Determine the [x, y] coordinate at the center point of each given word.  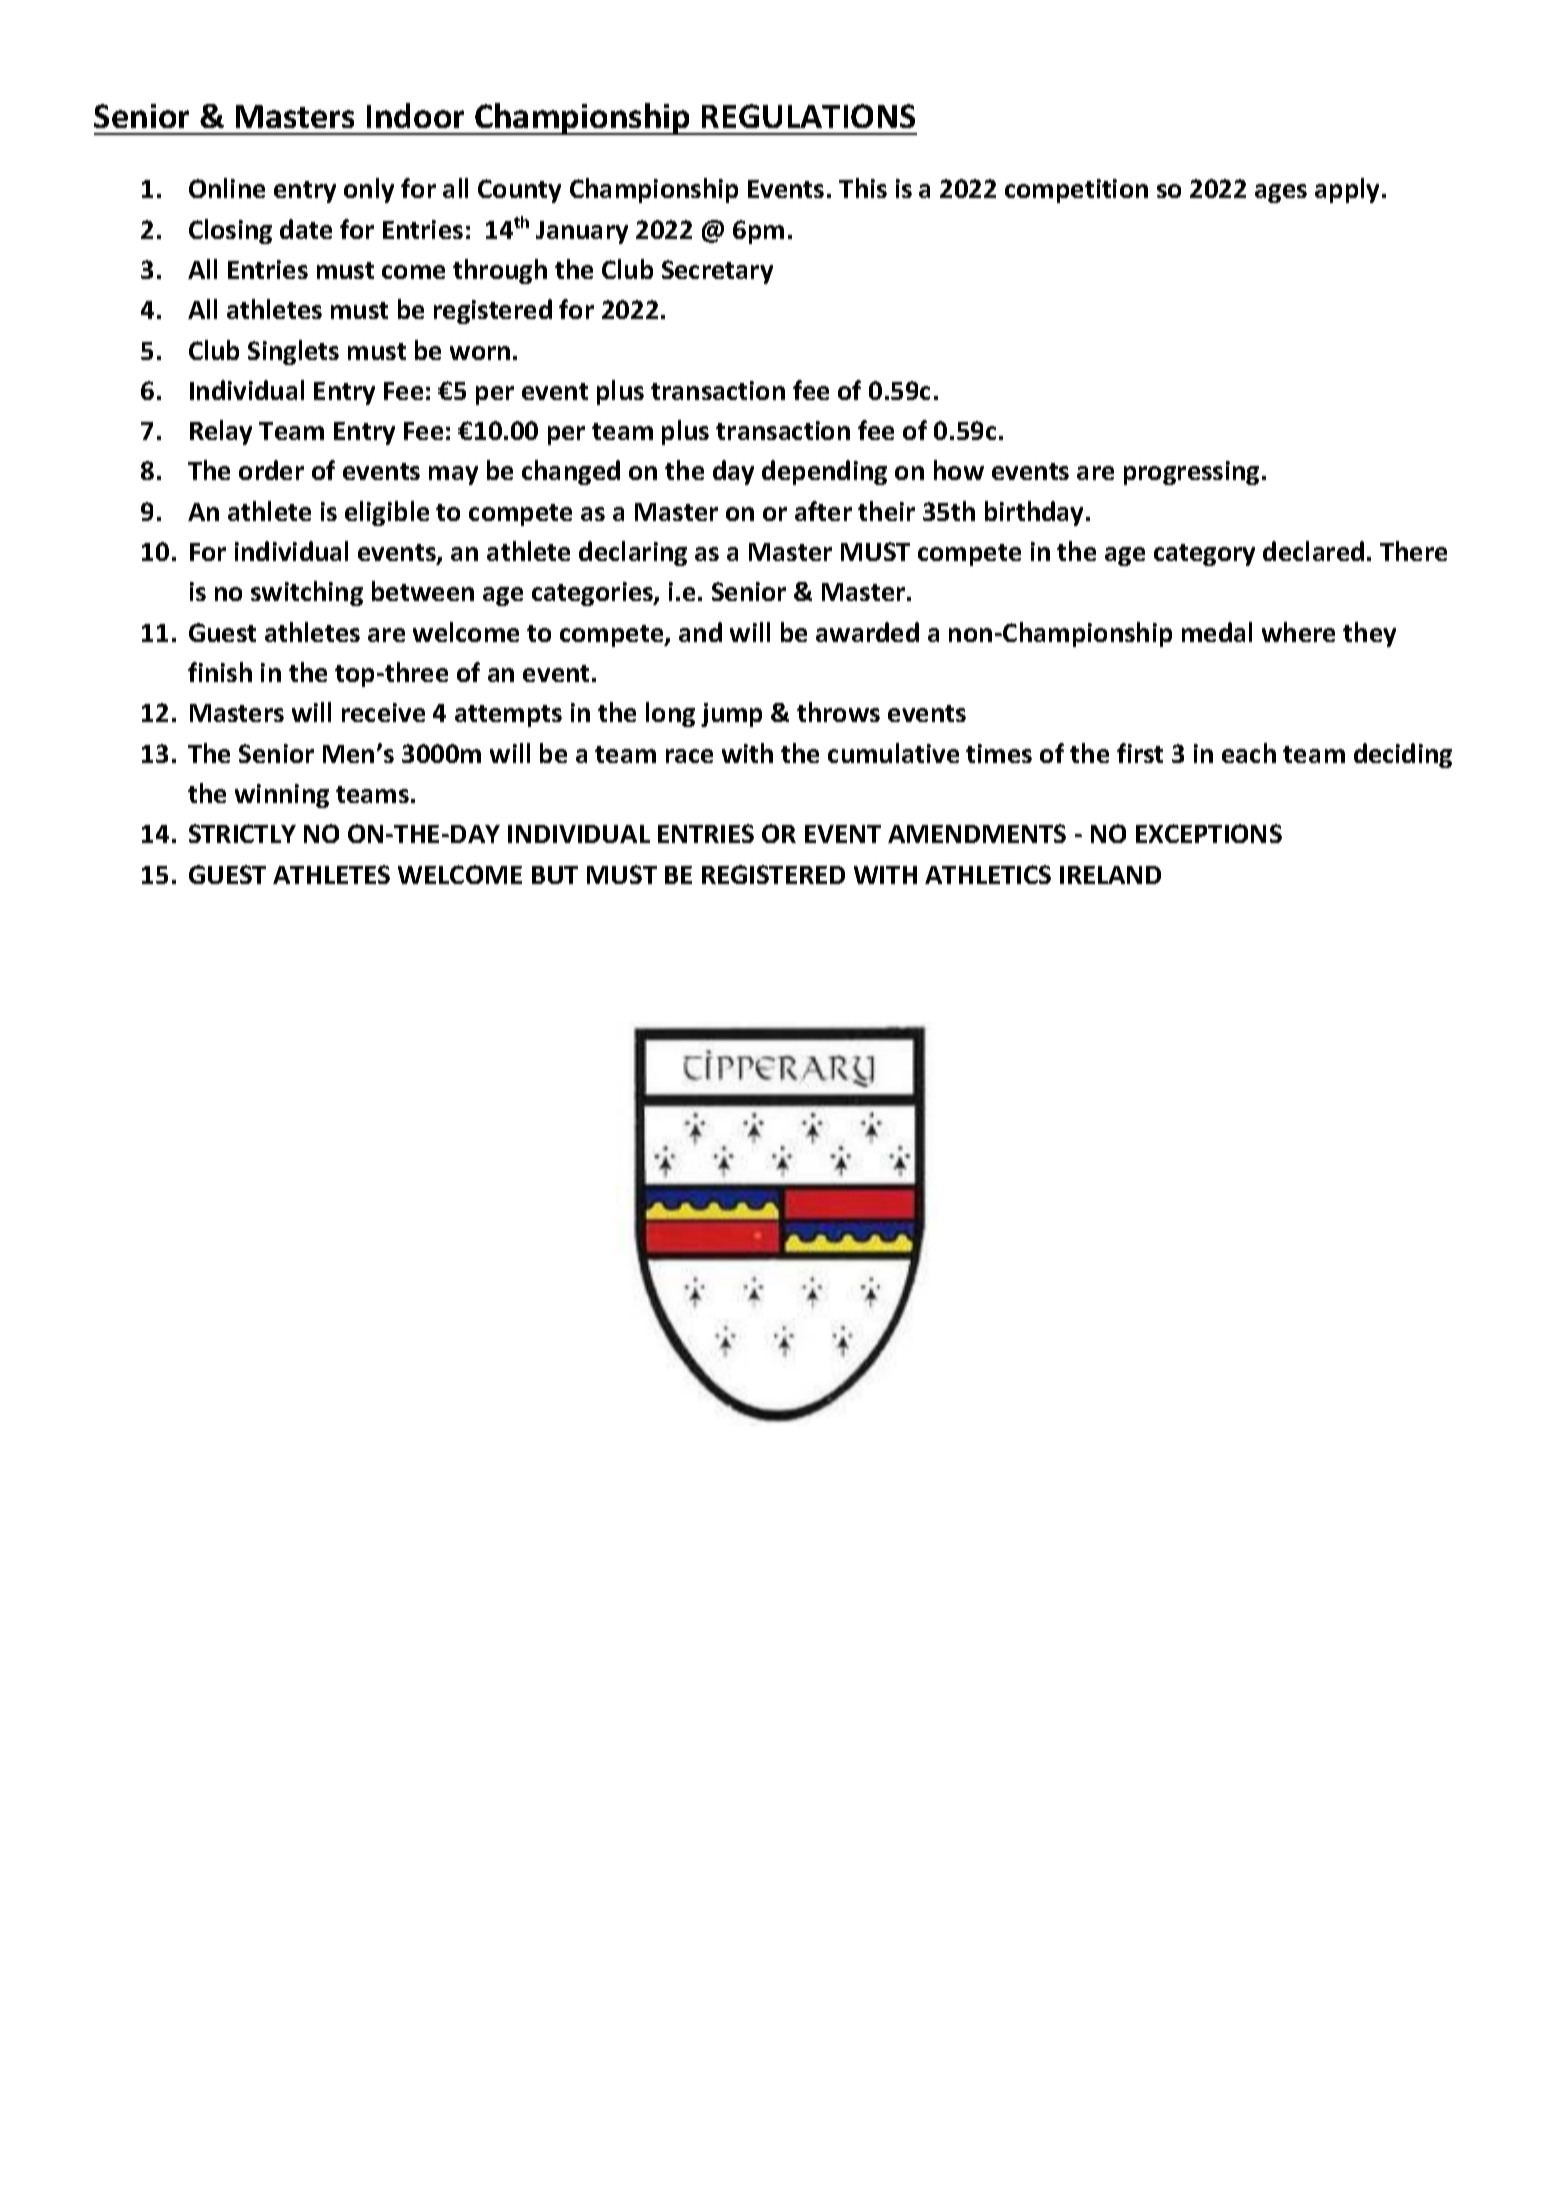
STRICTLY [242, 833]
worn [480, 353]
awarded [867, 632]
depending [824, 472]
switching [307, 593]
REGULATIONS [808, 116]
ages [1281, 193]
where [1298, 632]
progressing [1191, 473]
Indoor [415, 115]
